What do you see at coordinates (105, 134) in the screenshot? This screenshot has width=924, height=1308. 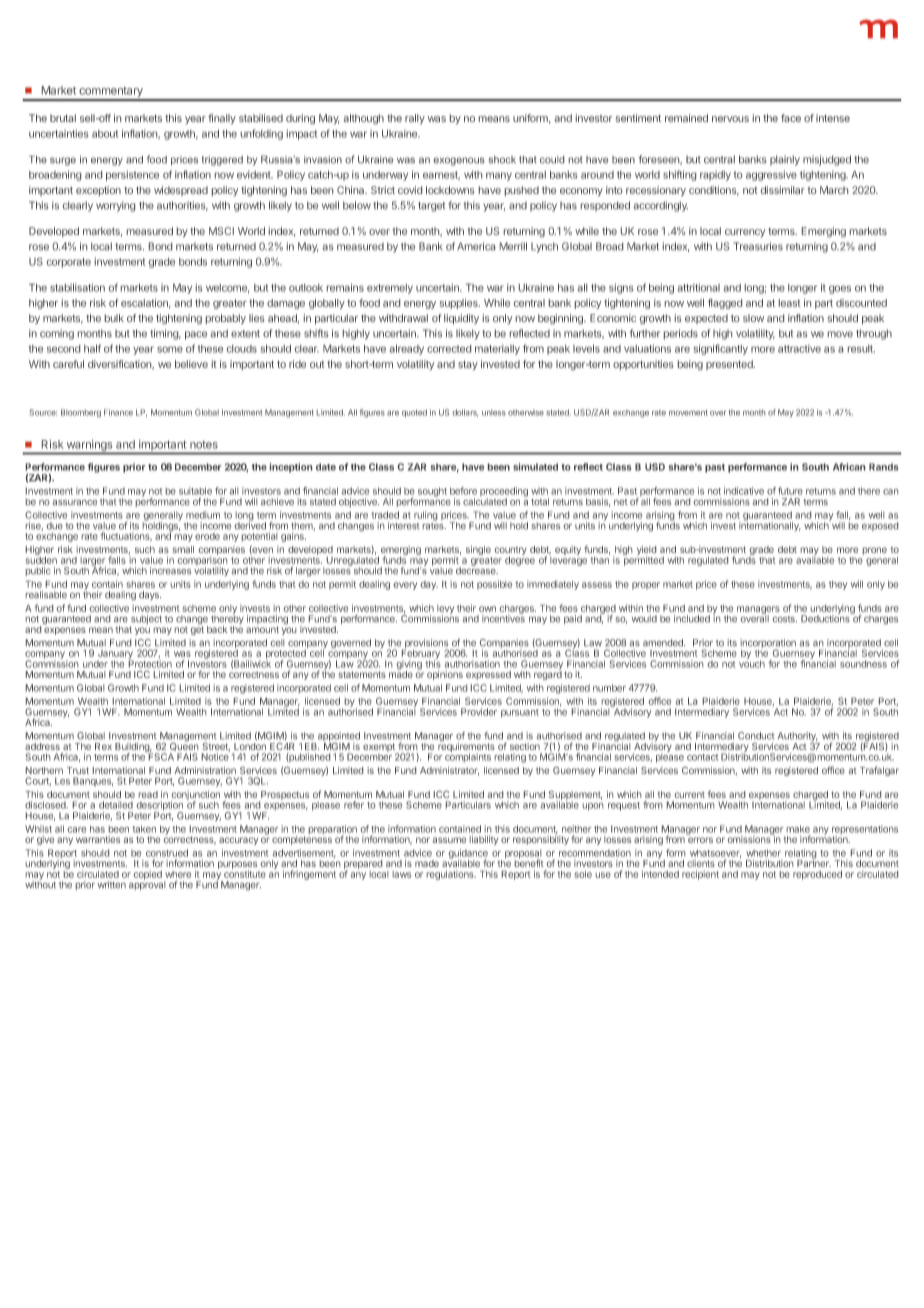 I see `about` at bounding box center [105, 134].
